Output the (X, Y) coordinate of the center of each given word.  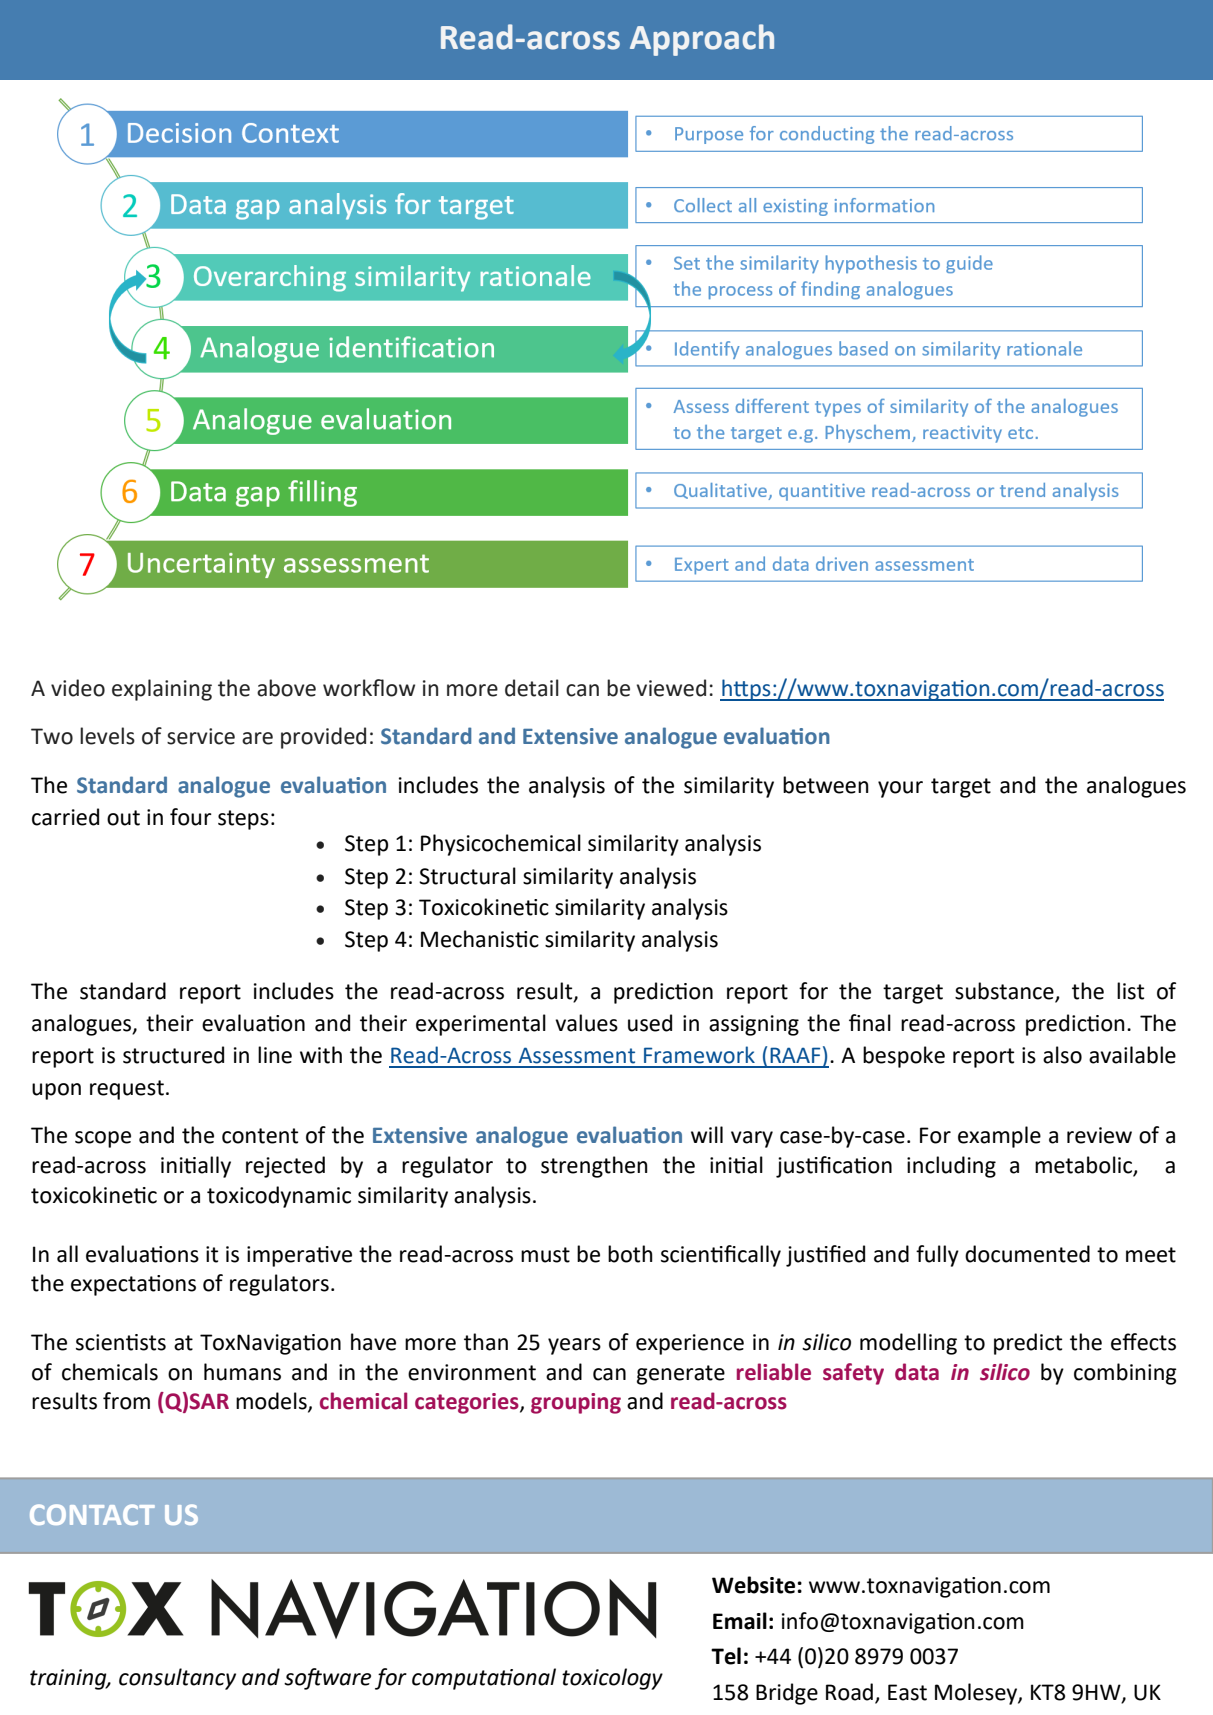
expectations (133, 1285)
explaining (162, 690)
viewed (671, 688)
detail (532, 688)
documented (1027, 1254)
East (907, 1692)
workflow (369, 688)
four (191, 817)
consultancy (177, 1679)
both (630, 1254)
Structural (467, 876)
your (900, 789)
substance (1005, 992)
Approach (702, 40)
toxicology (612, 1679)
